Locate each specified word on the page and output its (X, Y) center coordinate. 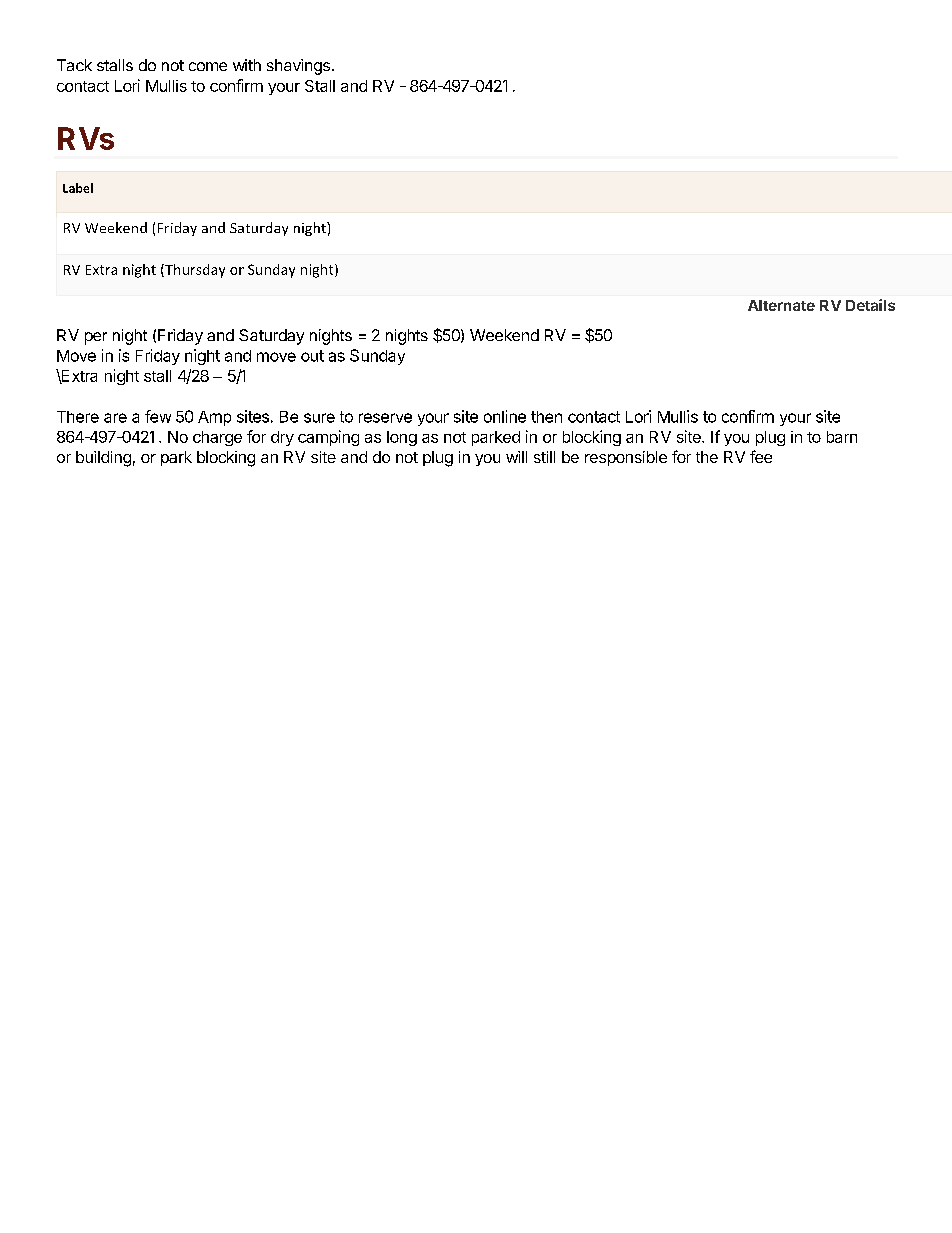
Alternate (781, 305)
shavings (298, 67)
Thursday (194, 271)
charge (217, 438)
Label (78, 188)
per (96, 338)
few (158, 416)
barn (842, 437)
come (208, 66)
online (505, 416)
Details (870, 305)
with (247, 65)
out (312, 356)
